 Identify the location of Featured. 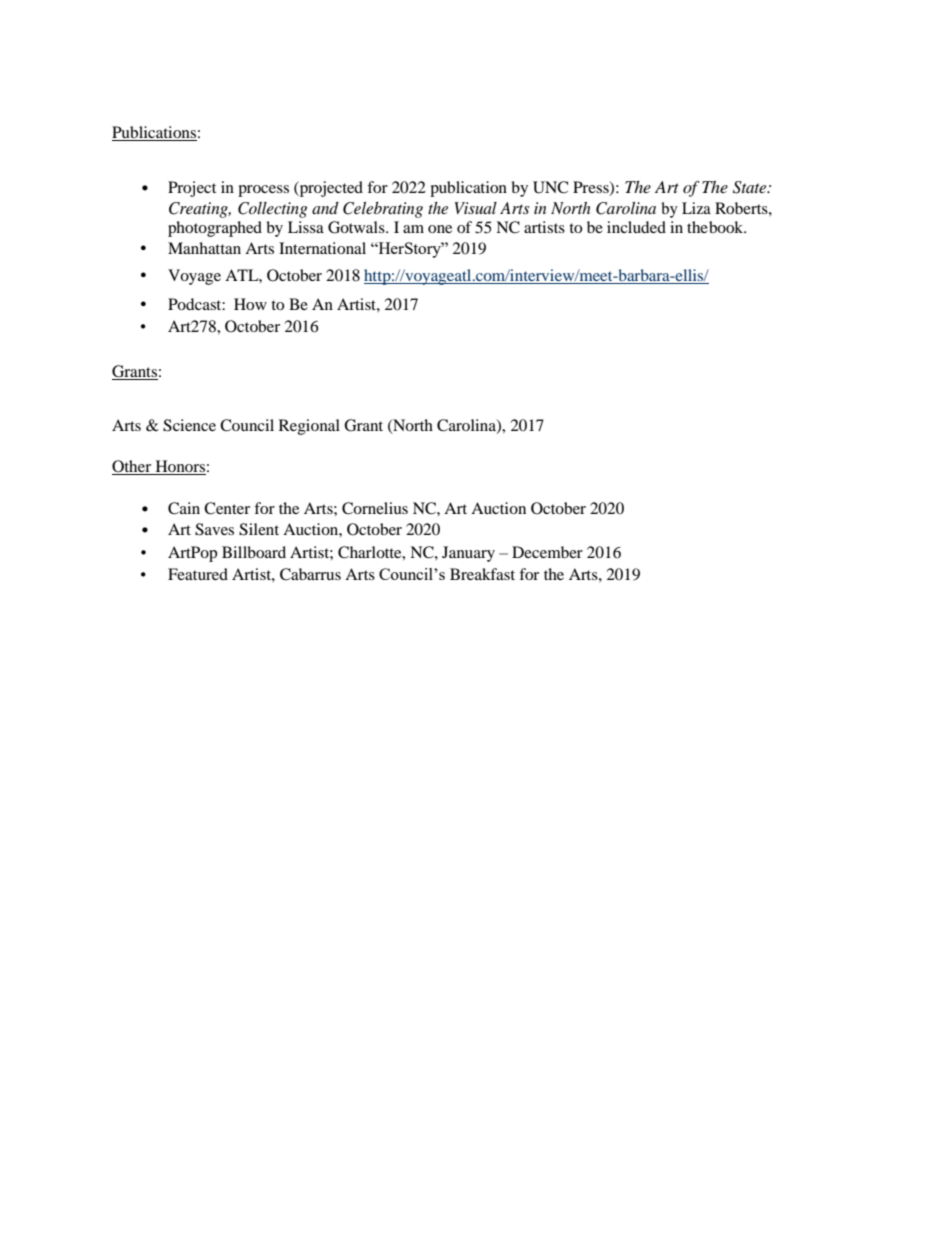
(198, 574).
